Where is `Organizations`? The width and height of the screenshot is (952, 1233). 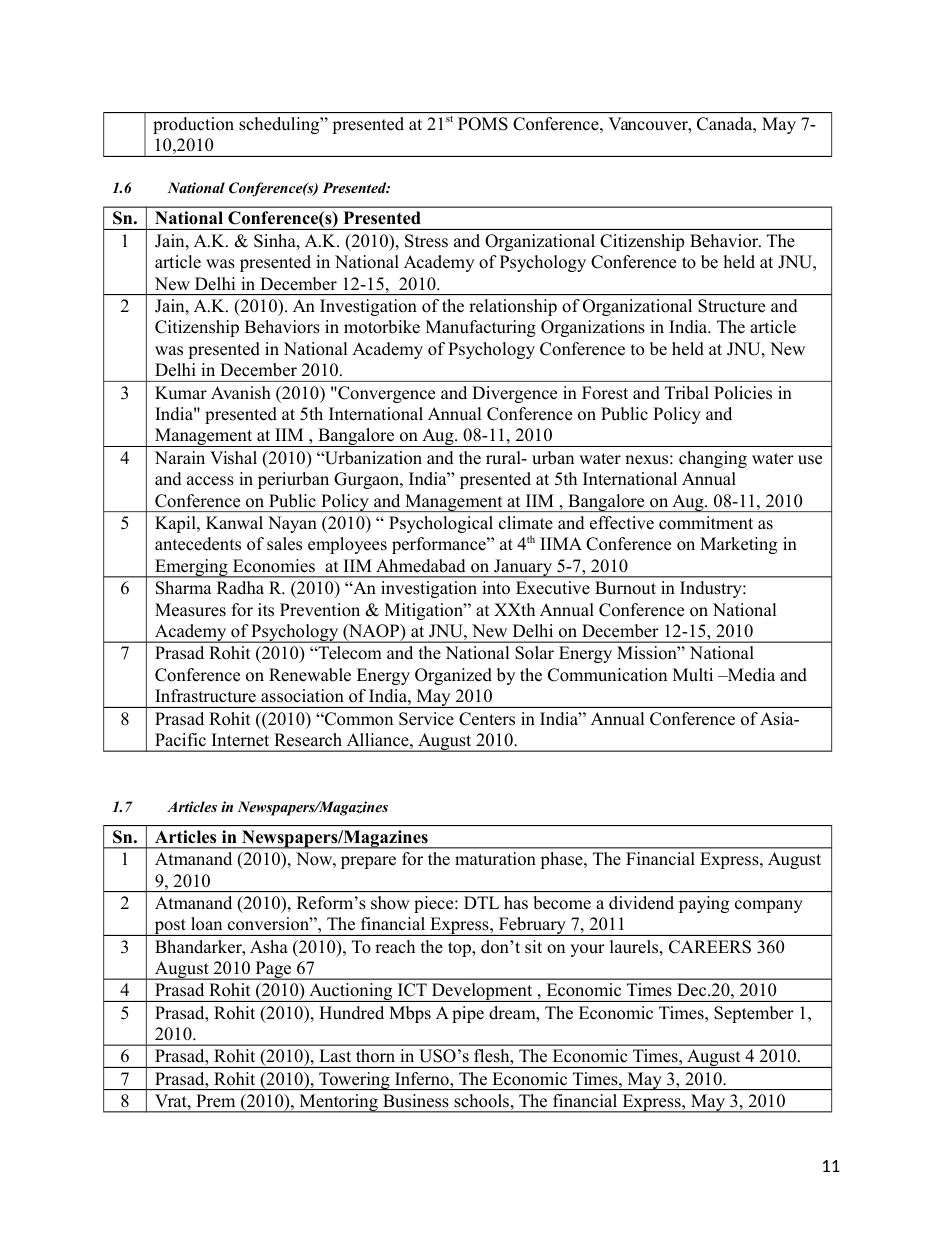
Organizations is located at coordinates (593, 328).
